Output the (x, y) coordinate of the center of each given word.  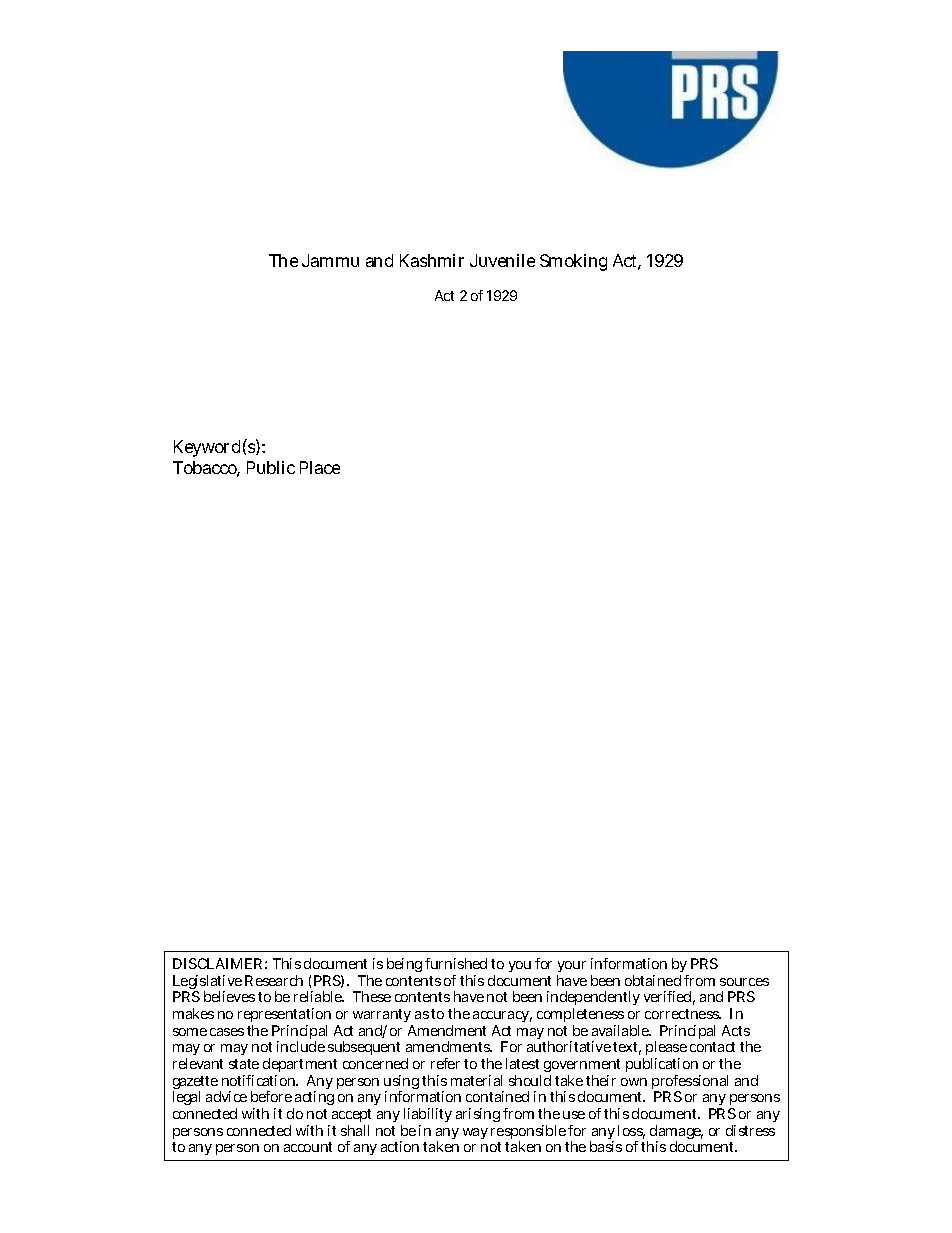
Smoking (573, 262)
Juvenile (502, 260)
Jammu (330, 260)
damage (676, 1133)
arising (478, 1115)
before (271, 1096)
